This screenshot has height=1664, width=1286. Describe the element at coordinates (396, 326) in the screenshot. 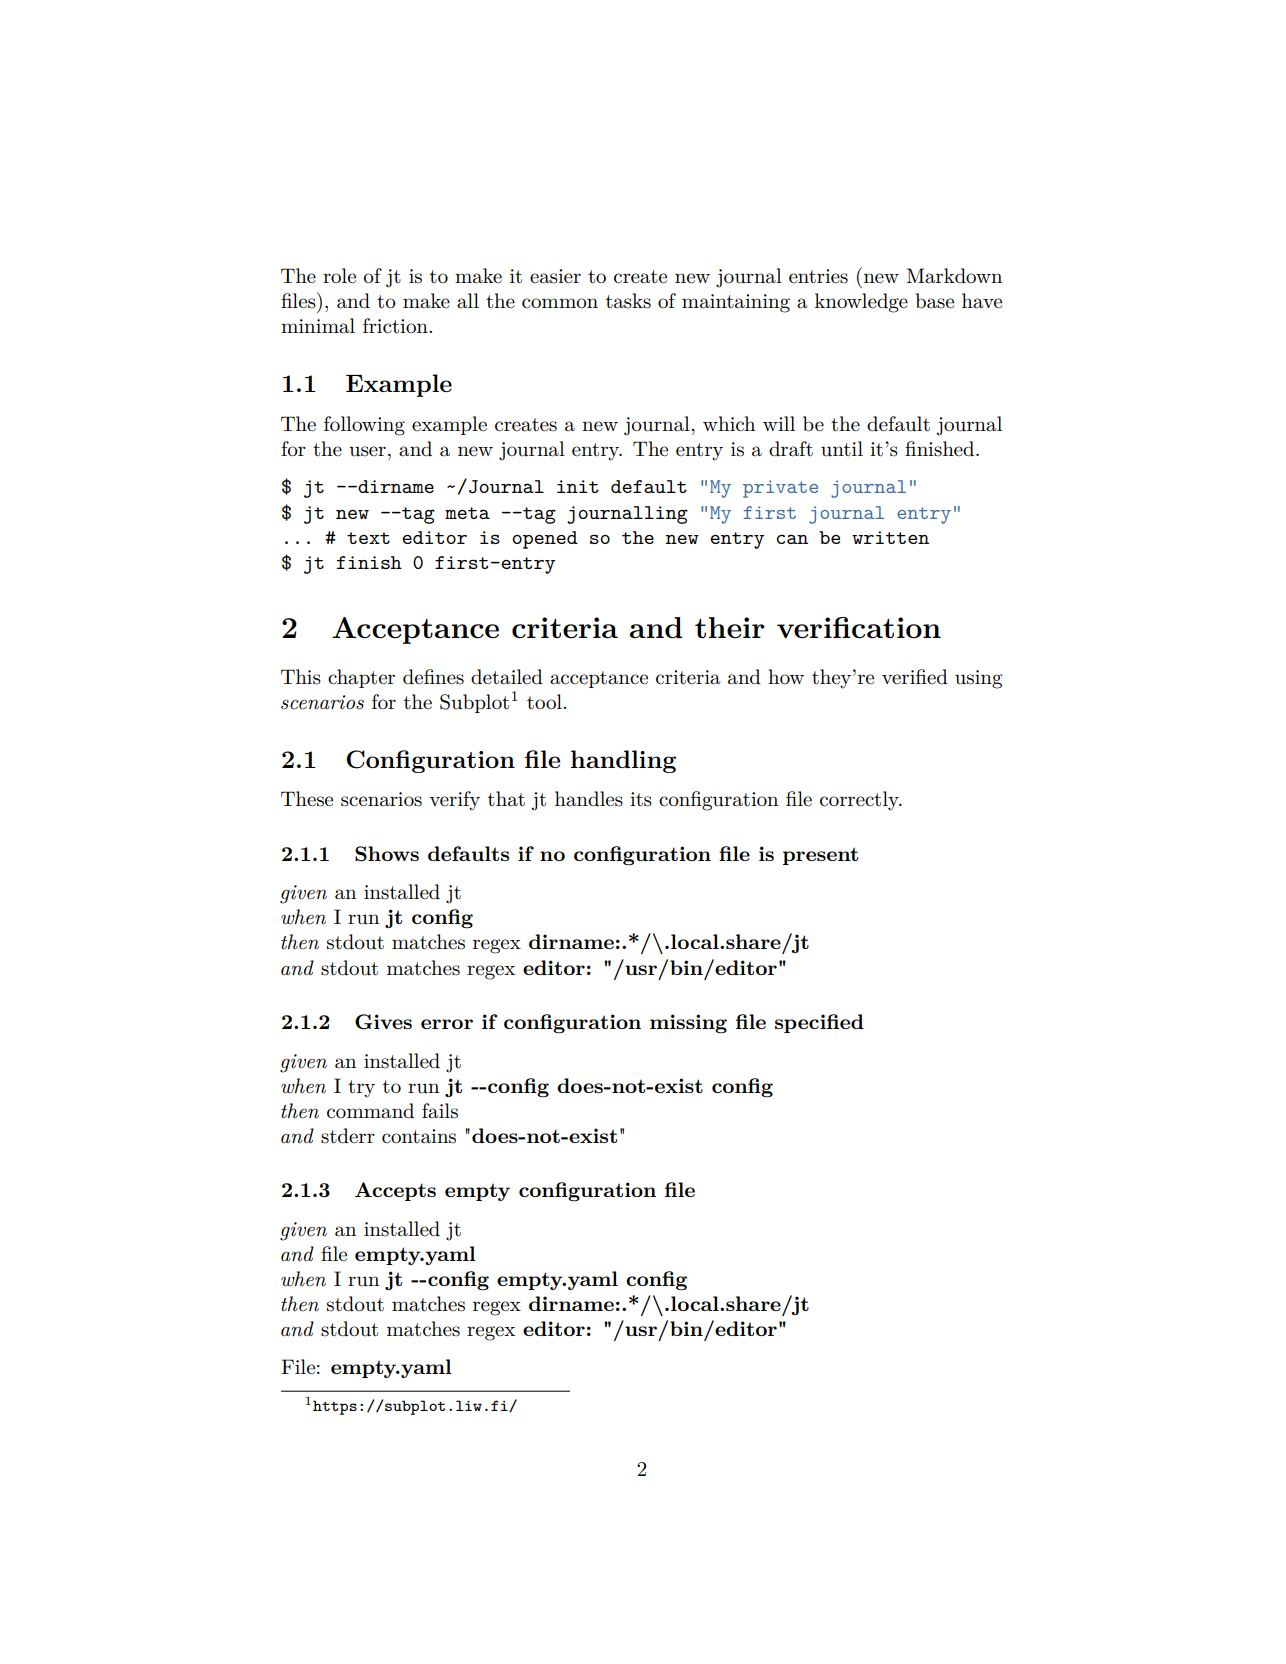

I see `friction` at that location.
